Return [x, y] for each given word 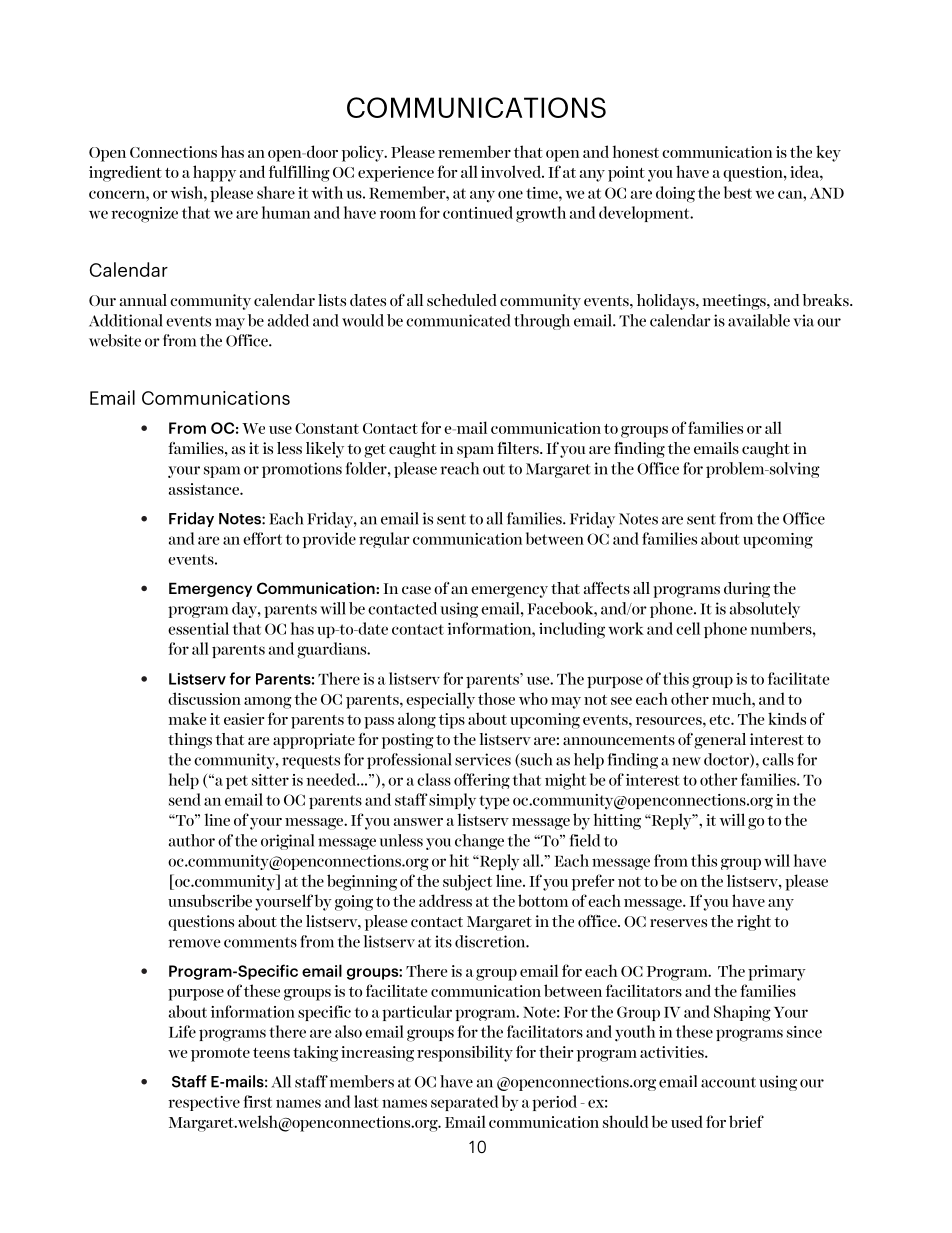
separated [464, 1103]
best [738, 192]
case [416, 590]
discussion [204, 698]
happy [214, 173]
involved [512, 171]
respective [204, 1103]
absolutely [765, 610]
